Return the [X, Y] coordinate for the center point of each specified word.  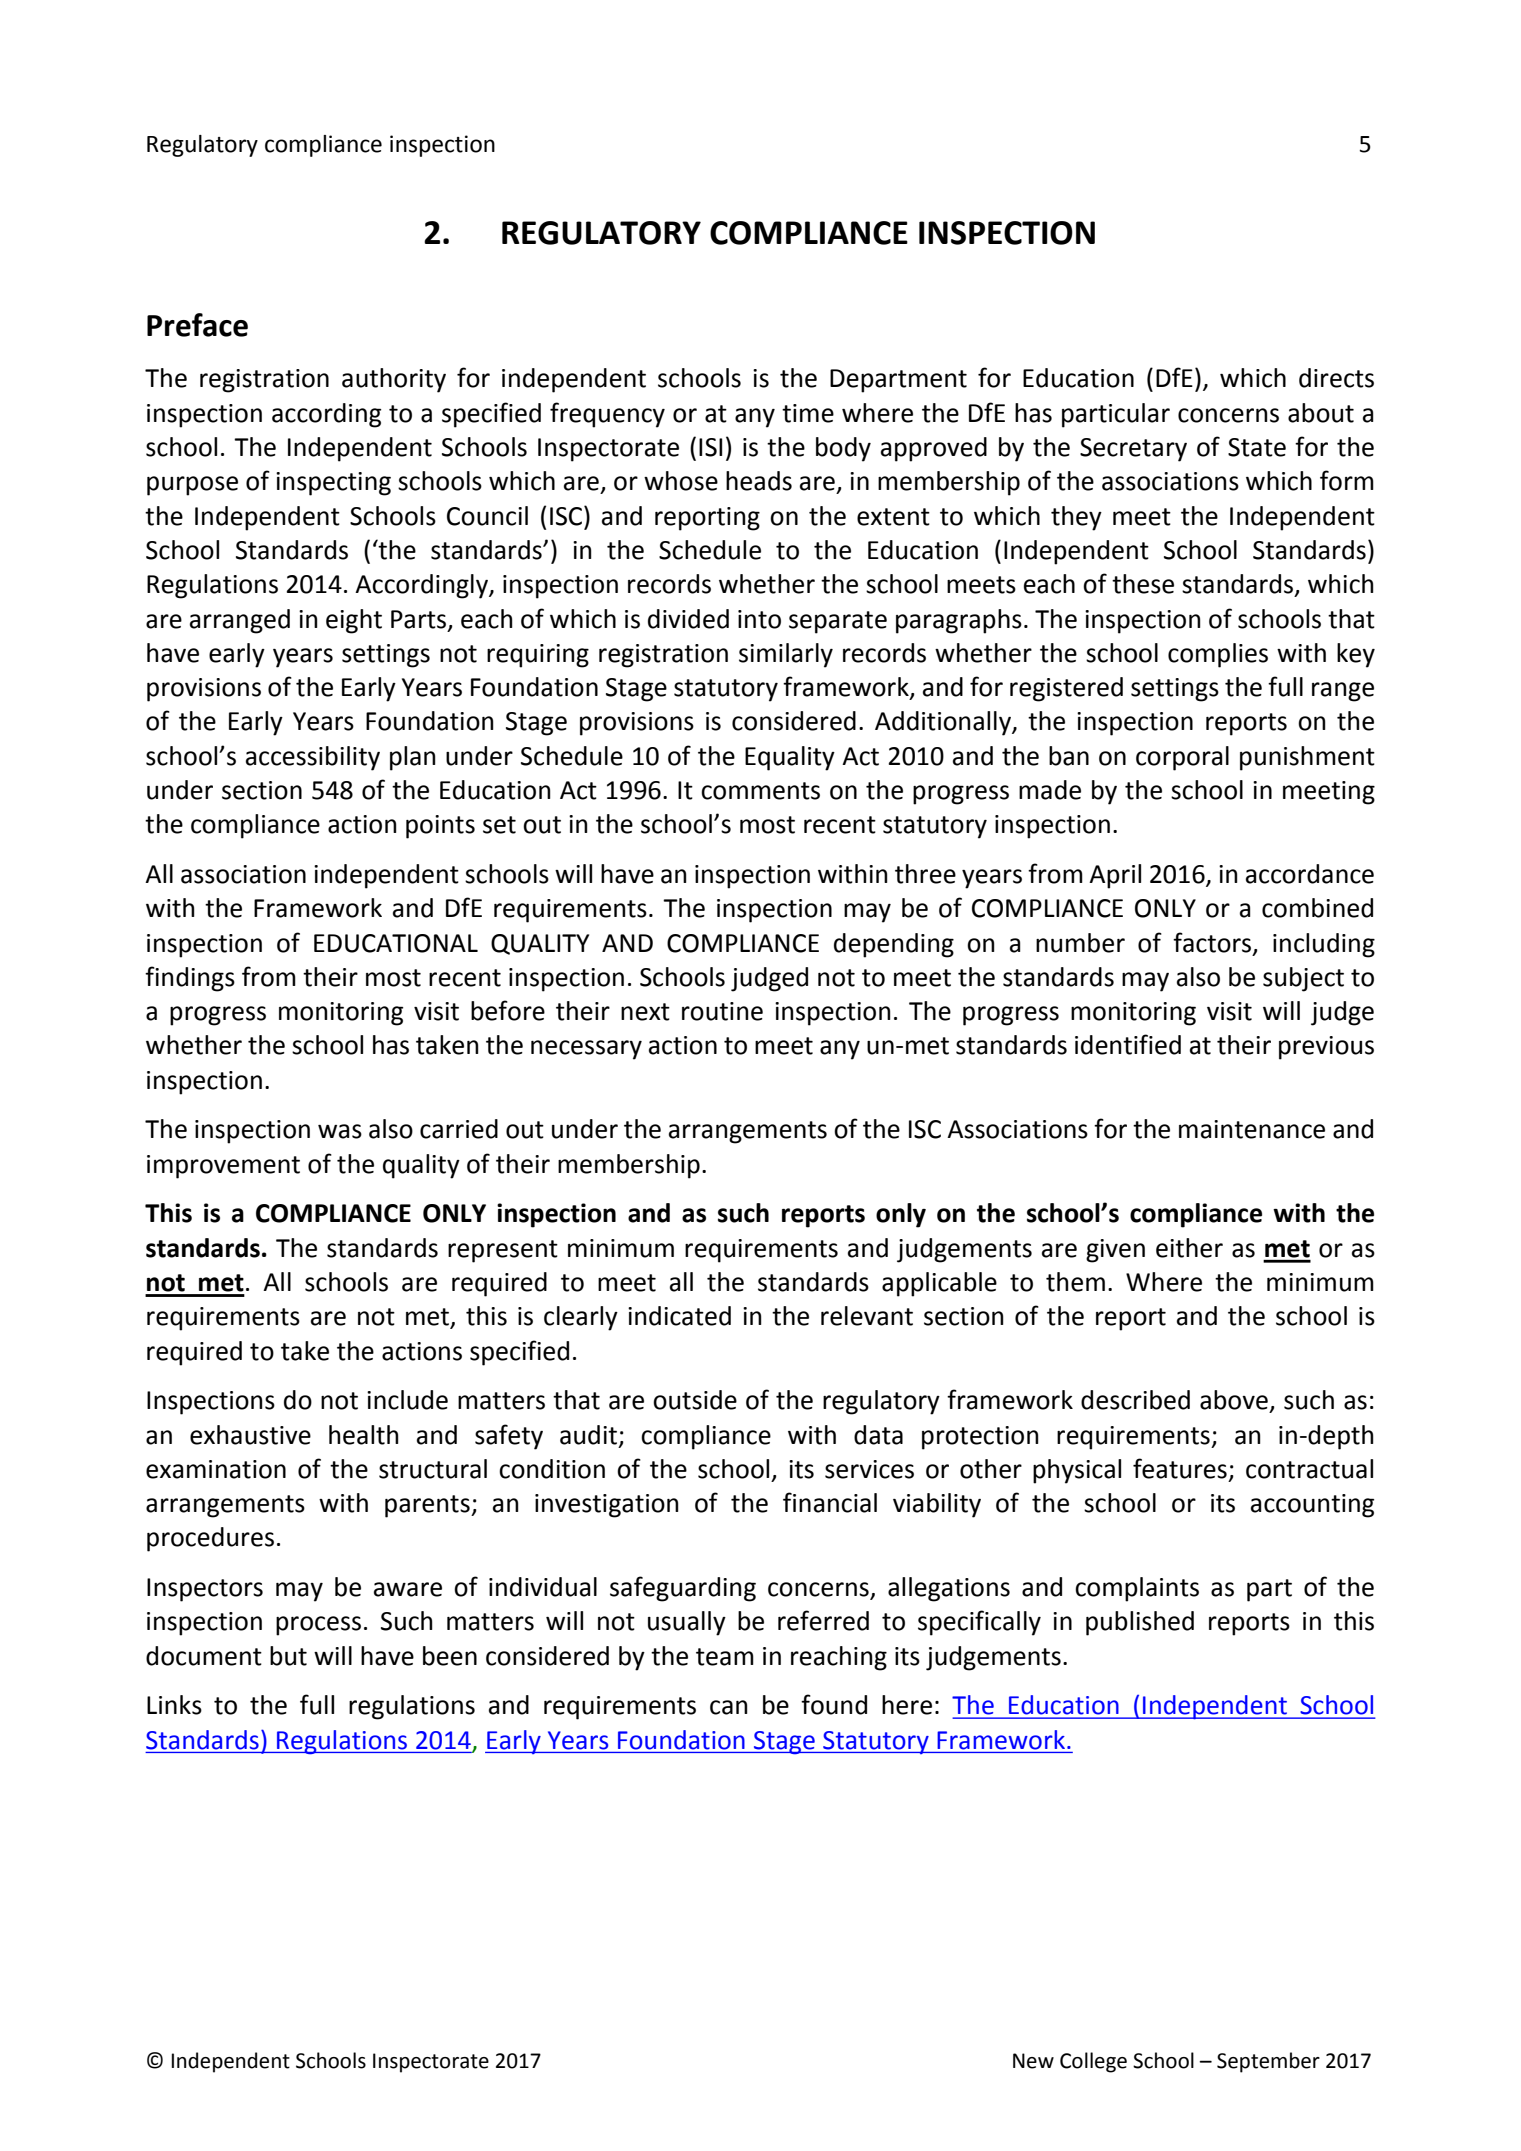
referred [823, 1620]
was [340, 1131]
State [1257, 447]
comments [760, 791]
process [318, 1626]
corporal [1182, 758]
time [808, 413]
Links [174, 1705]
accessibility [313, 758]
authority [394, 380]
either [1189, 1248]
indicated [679, 1316]
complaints [1137, 1589]
